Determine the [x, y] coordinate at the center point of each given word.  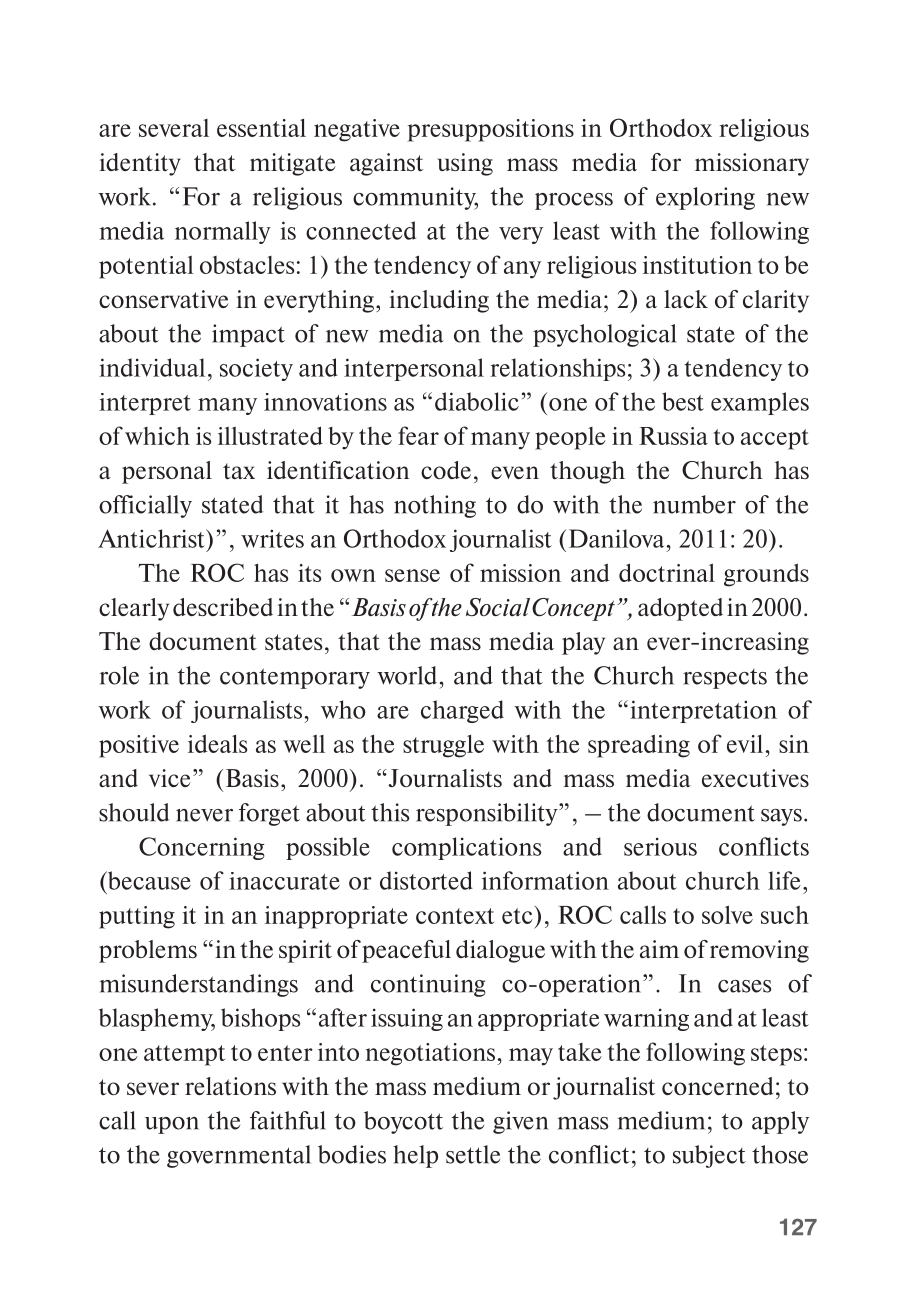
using [465, 164]
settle [473, 1154]
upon [172, 1125]
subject [709, 1156]
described [223, 607]
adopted [680, 609]
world [407, 675]
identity [140, 164]
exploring [705, 198]
